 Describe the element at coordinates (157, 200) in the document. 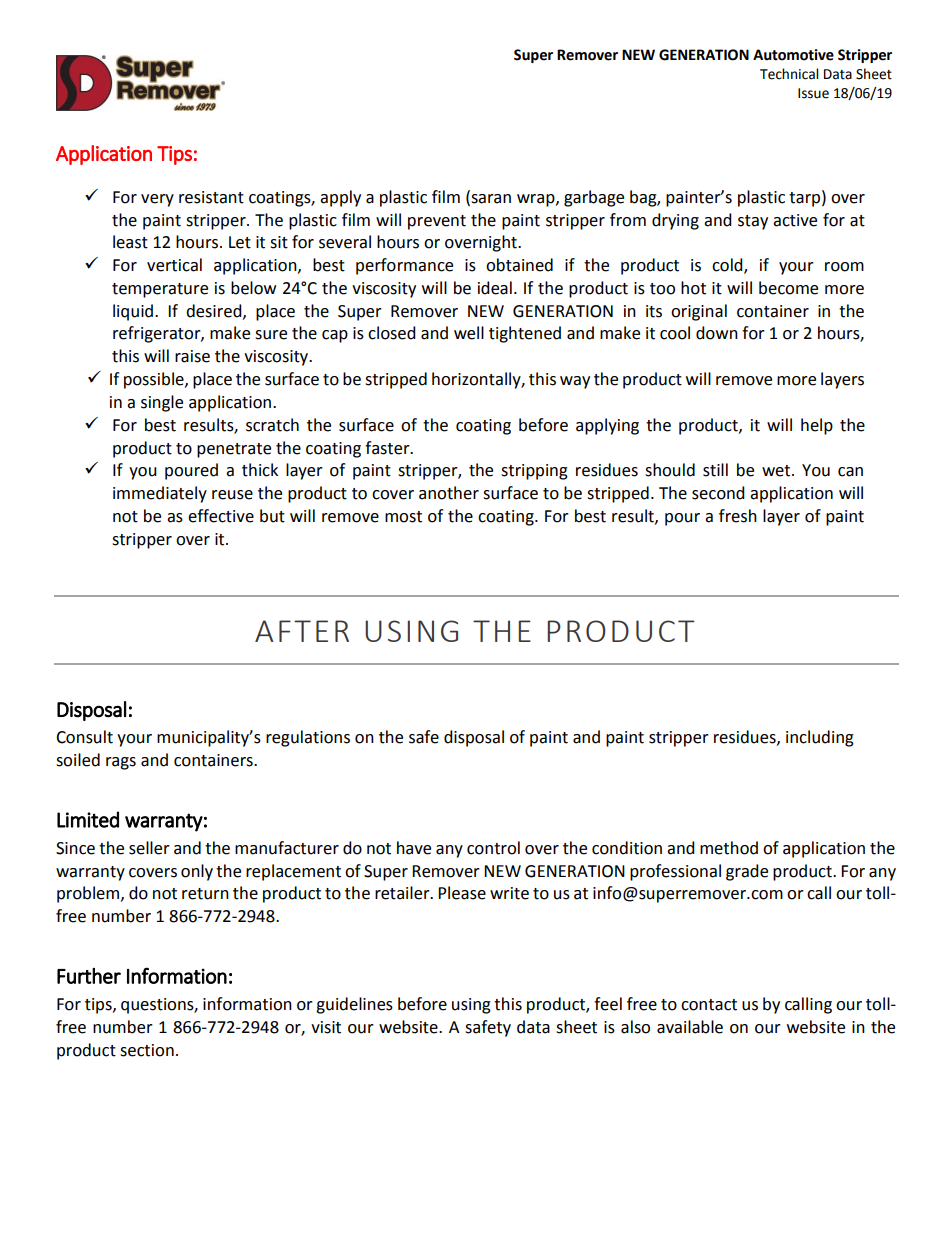

I see `very` at that location.
